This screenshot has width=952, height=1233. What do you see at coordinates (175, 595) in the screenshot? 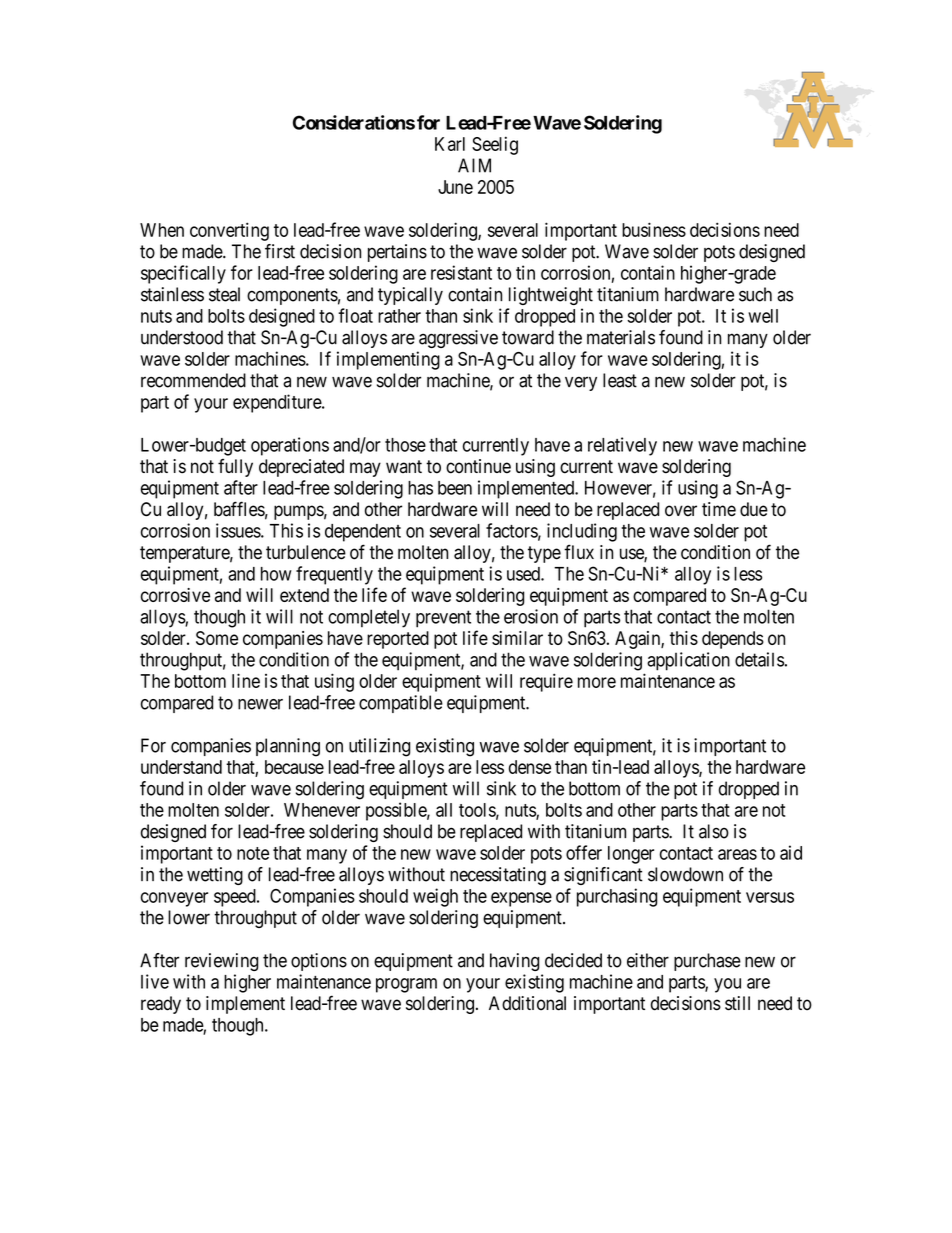
I see `corrosive` at bounding box center [175, 595].
